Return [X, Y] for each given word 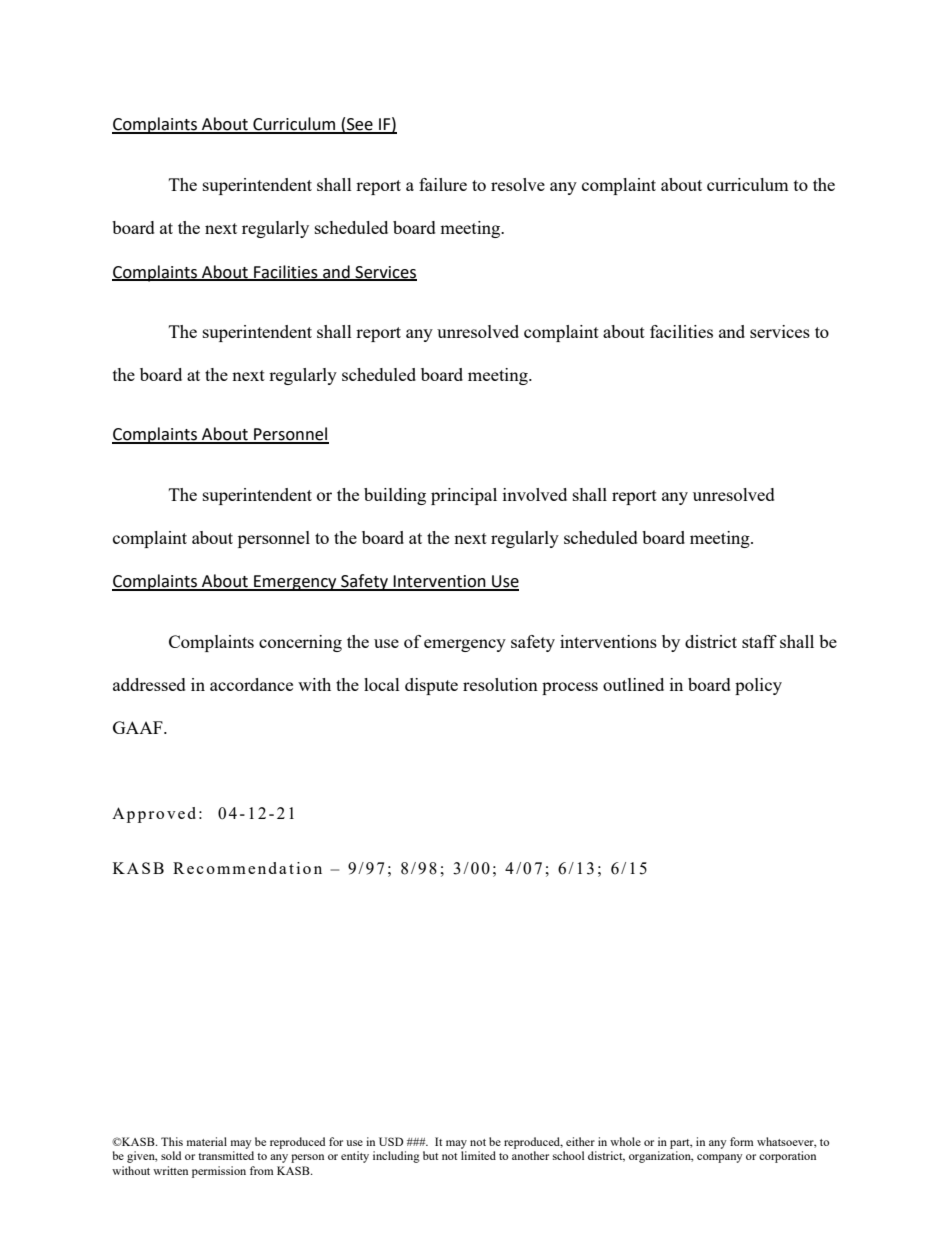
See [360, 125]
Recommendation [247, 868]
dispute [431, 686]
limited [478, 1155]
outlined [633, 684]
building [395, 496]
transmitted [226, 1155]
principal [464, 496]
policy [758, 686]
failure [443, 184]
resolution [500, 684]
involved [535, 494]
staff [759, 641]
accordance [251, 684]
